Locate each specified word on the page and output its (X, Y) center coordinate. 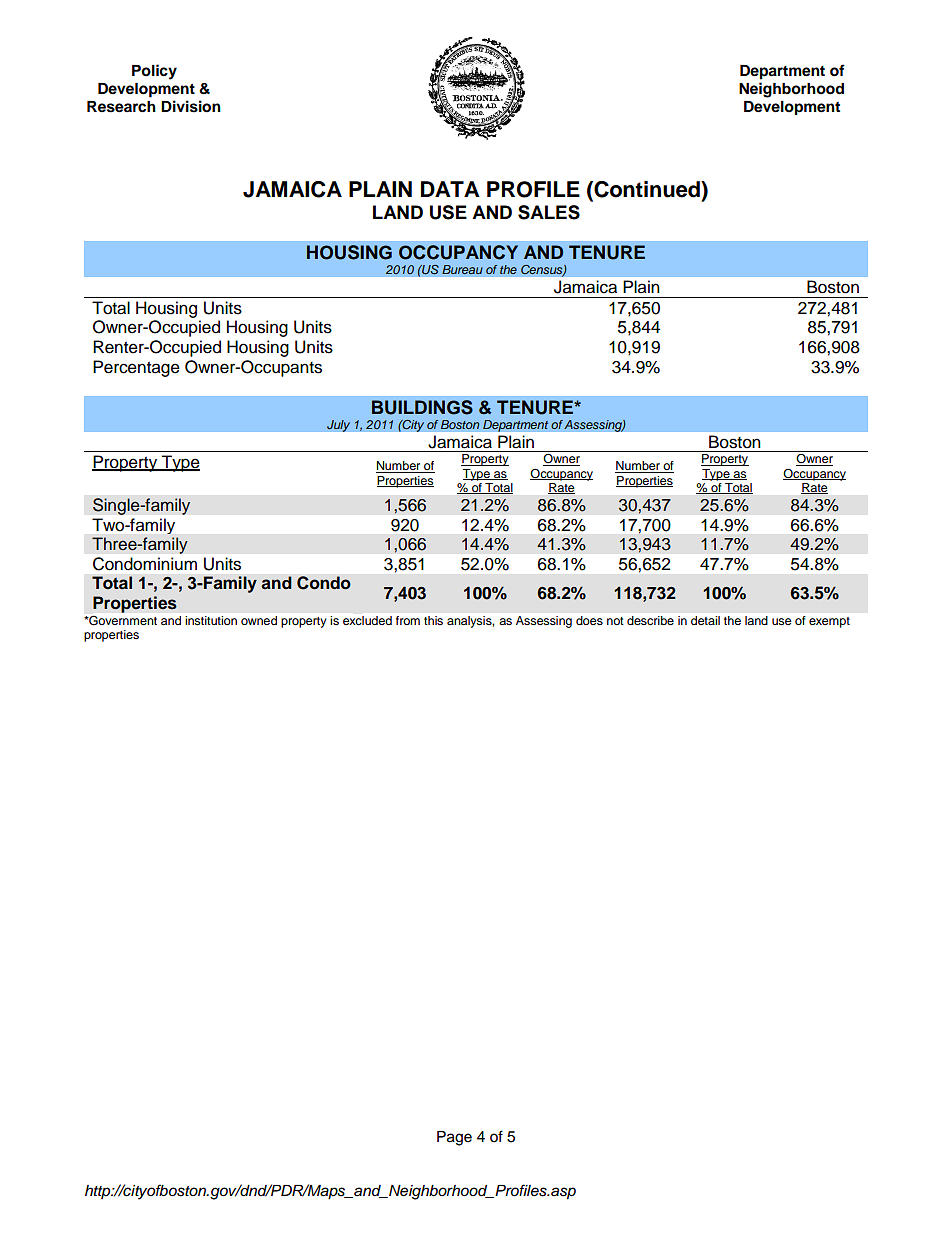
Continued (647, 190)
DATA (450, 189)
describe (650, 620)
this (433, 620)
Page (454, 1138)
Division (191, 106)
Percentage (136, 368)
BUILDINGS (422, 407)
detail (705, 620)
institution (211, 620)
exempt (829, 622)
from (408, 620)
